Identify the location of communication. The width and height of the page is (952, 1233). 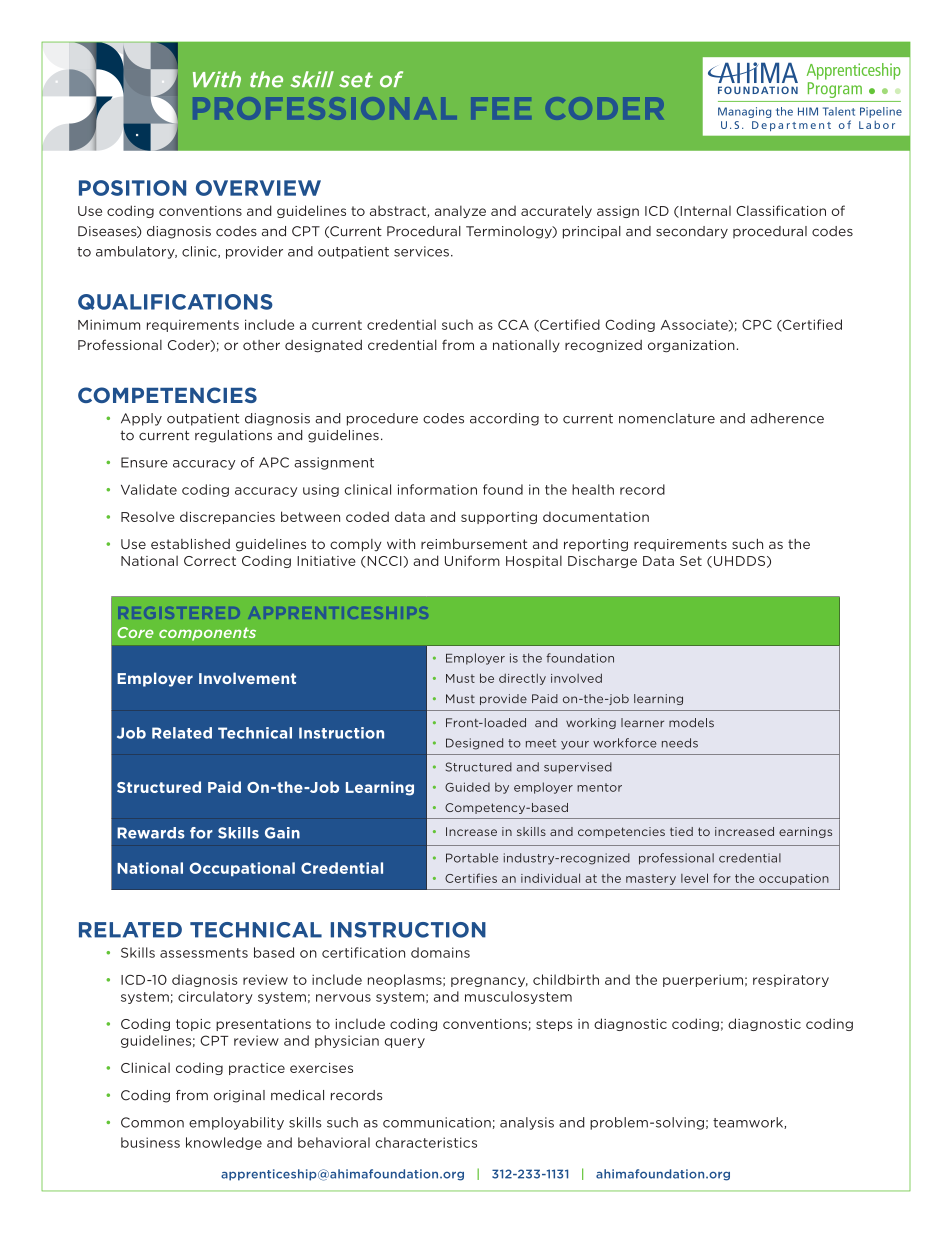
(437, 1122).
